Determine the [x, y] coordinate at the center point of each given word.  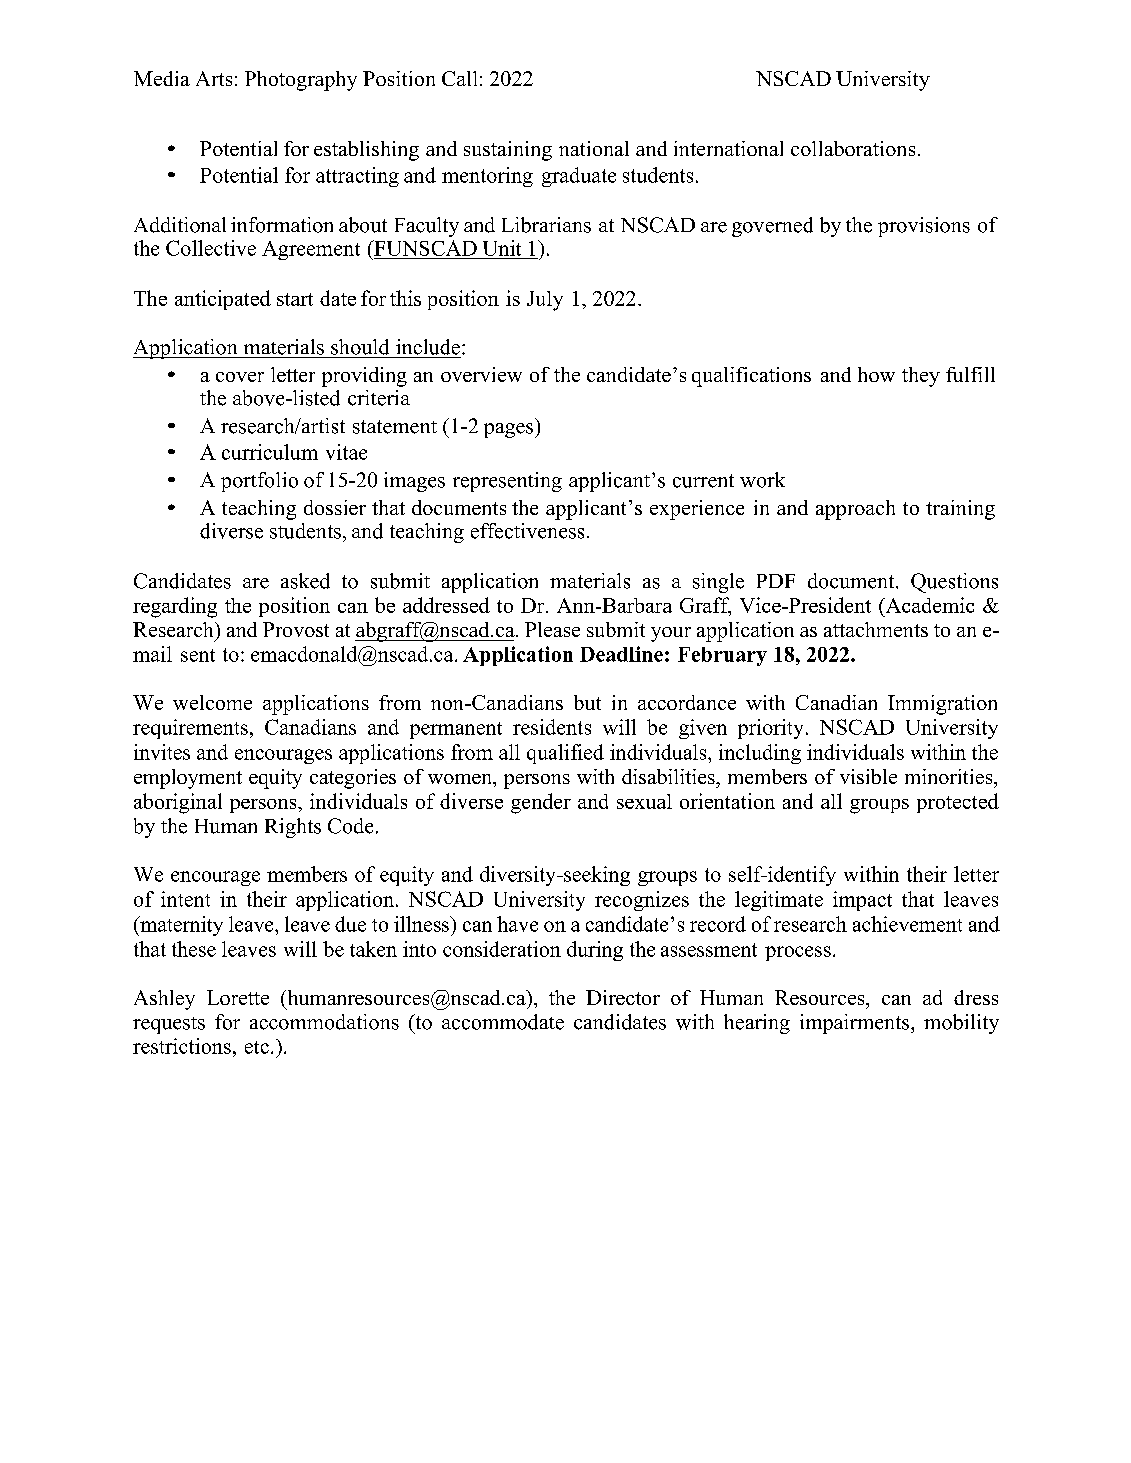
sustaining [508, 151]
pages [510, 430]
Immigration [942, 705]
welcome [212, 702]
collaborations [853, 148]
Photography [301, 81]
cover [240, 377]
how [876, 374]
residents [552, 727]
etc [257, 1047]
